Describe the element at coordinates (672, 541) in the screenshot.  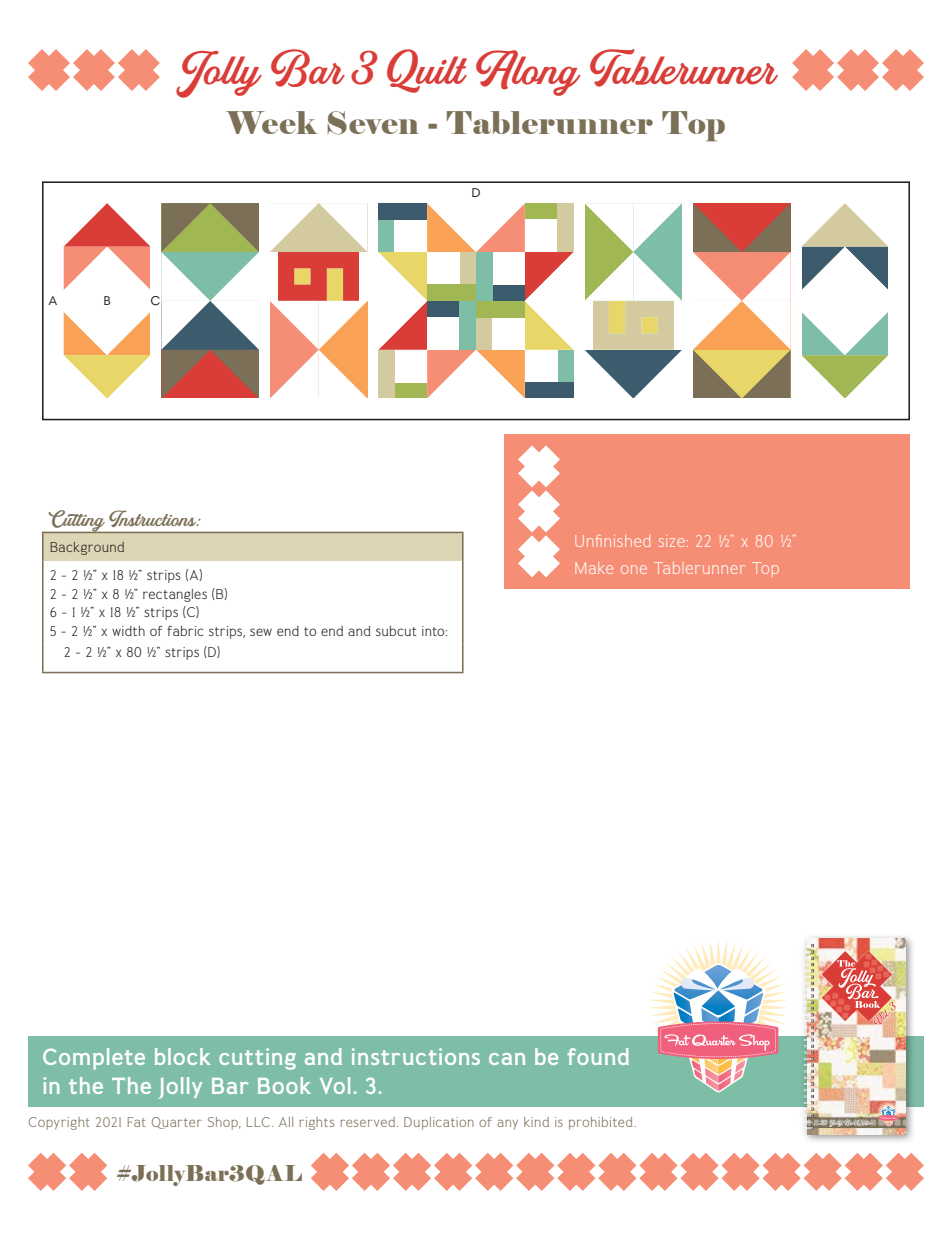
I see `size` at that location.
